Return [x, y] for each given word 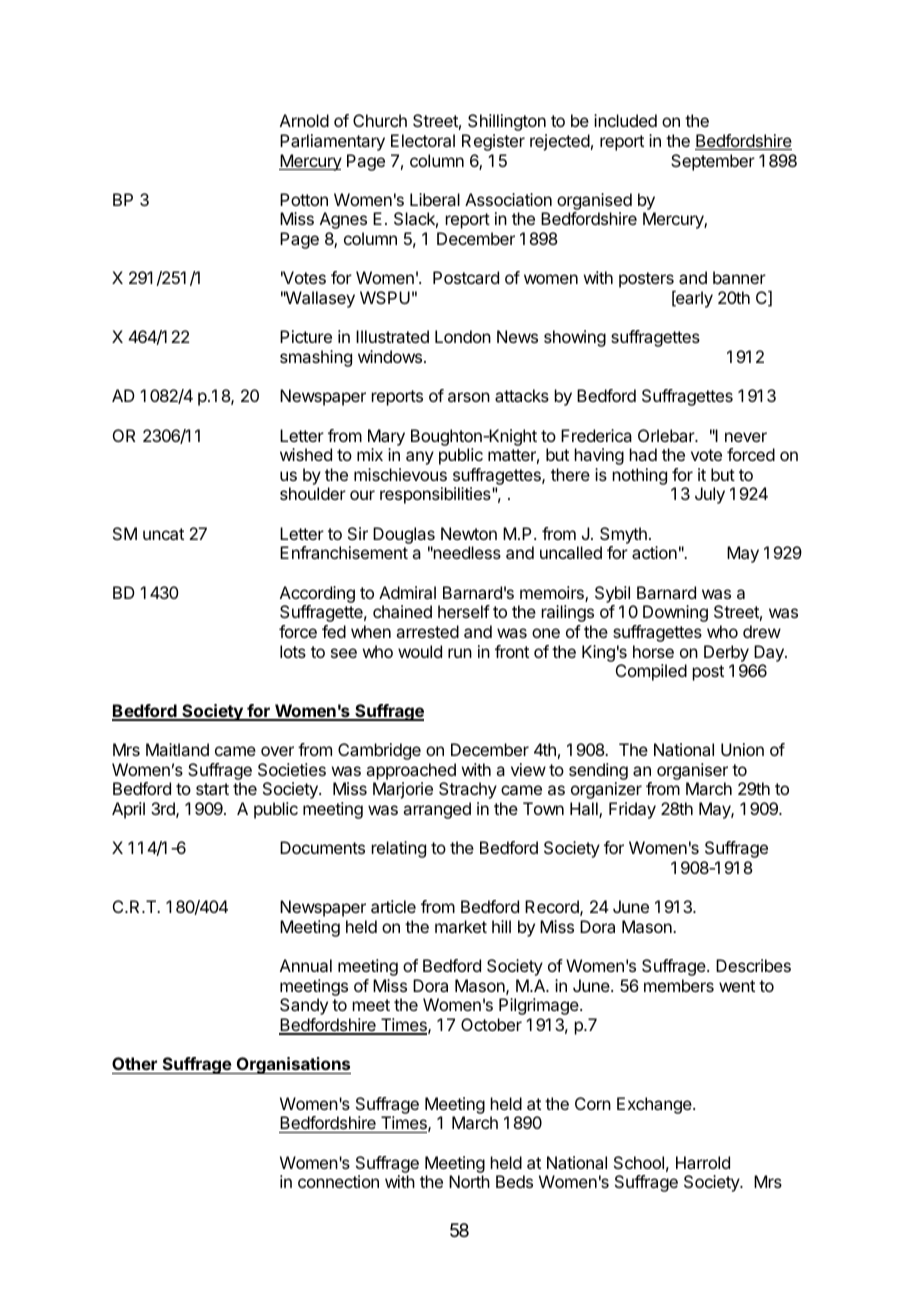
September [713, 162]
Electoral [423, 140]
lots [293, 651]
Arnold [304, 120]
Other [135, 1065]
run [460, 653]
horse [653, 651]
